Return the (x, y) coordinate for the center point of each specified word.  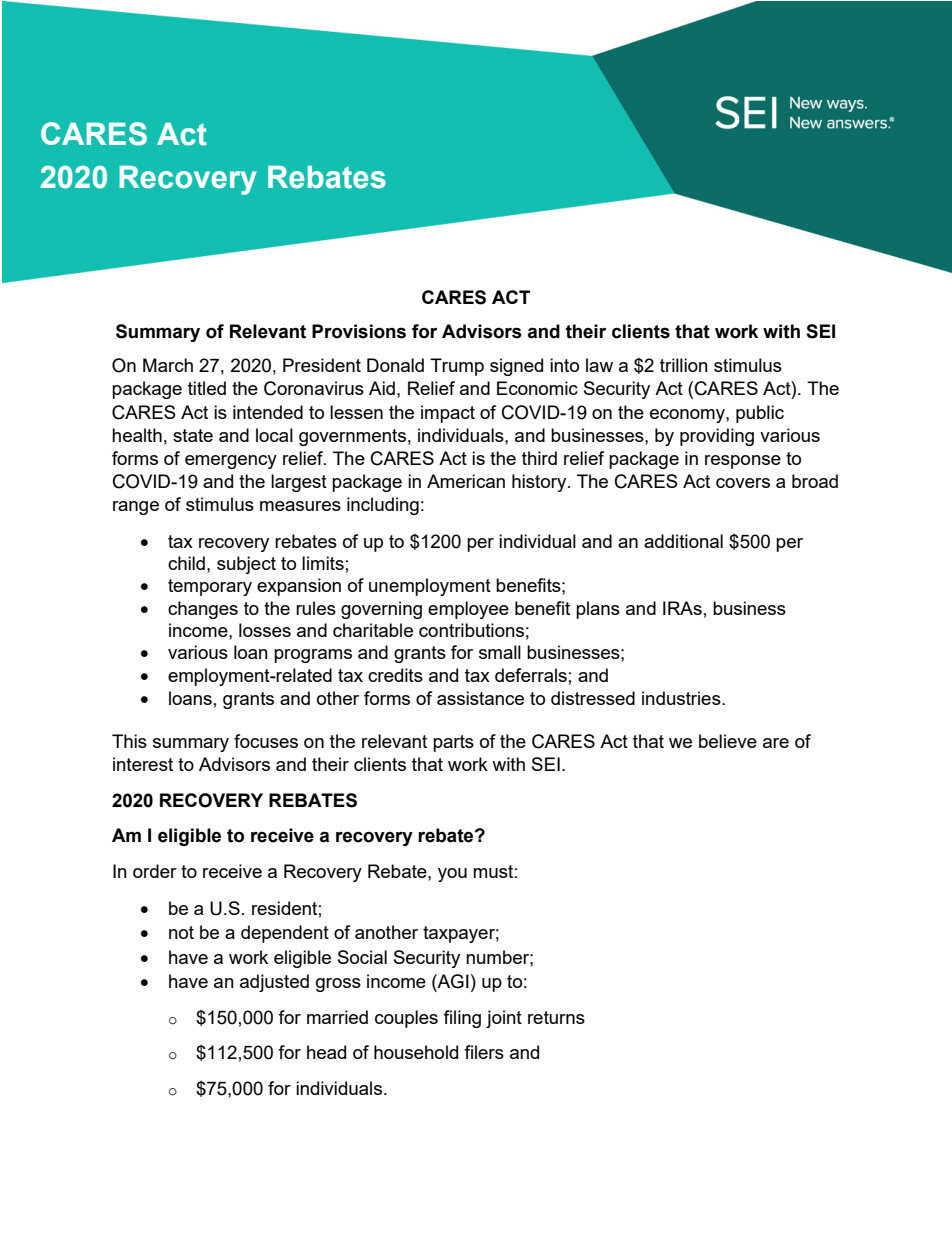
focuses (266, 741)
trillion (684, 365)
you (452, 875)
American (466, 481)
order (155, 871)
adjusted (274, 983)
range (136, 508)
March (168, 365)
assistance (480, 698)
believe (728, 741)
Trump (457, 367)
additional (683, 541)
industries (682, 698)
